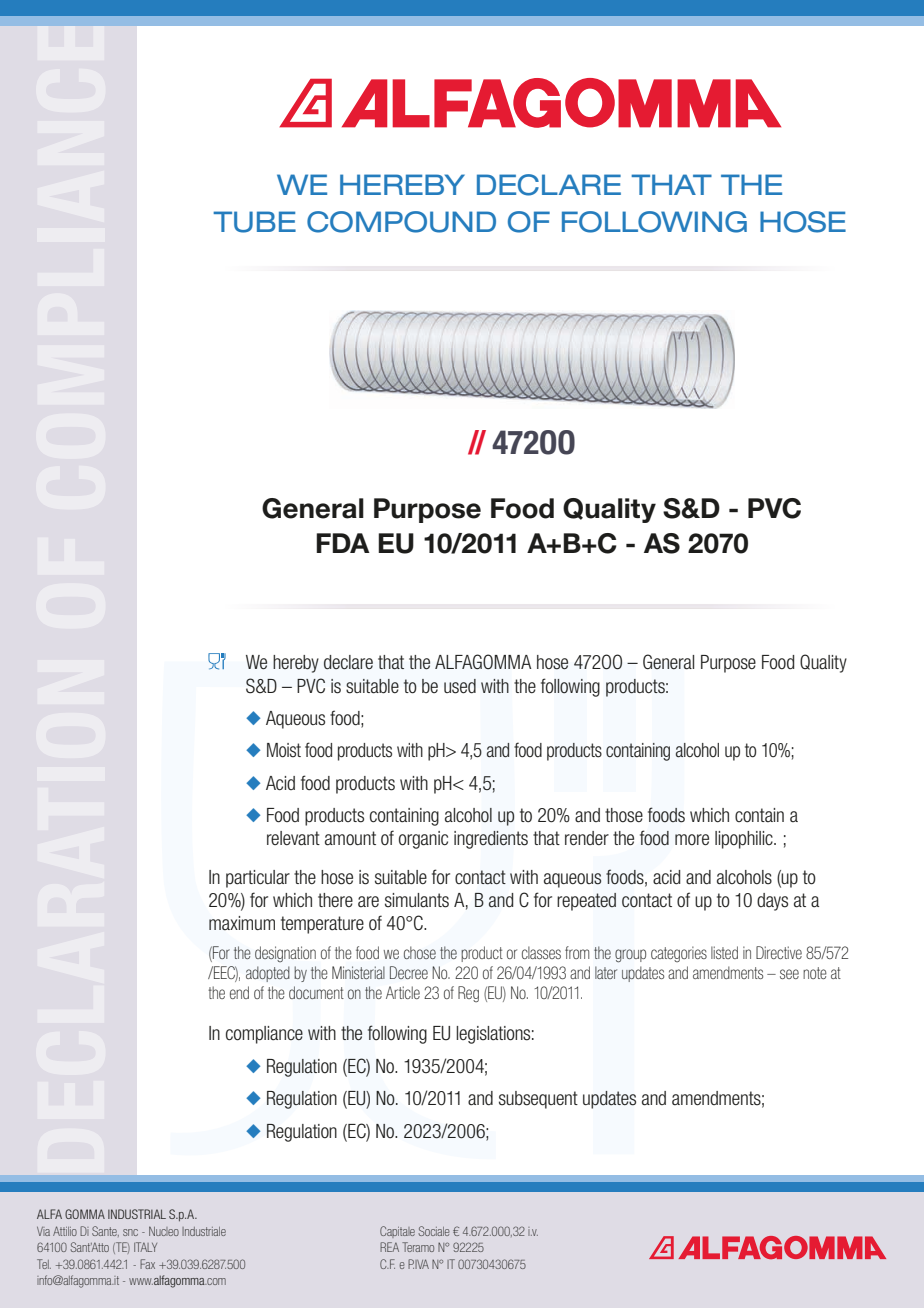 The image size is (924, 1308). What do you see at coordinates (401, 222) in the document?
I see `COMPOUND` at bounding box center [401, 222].
